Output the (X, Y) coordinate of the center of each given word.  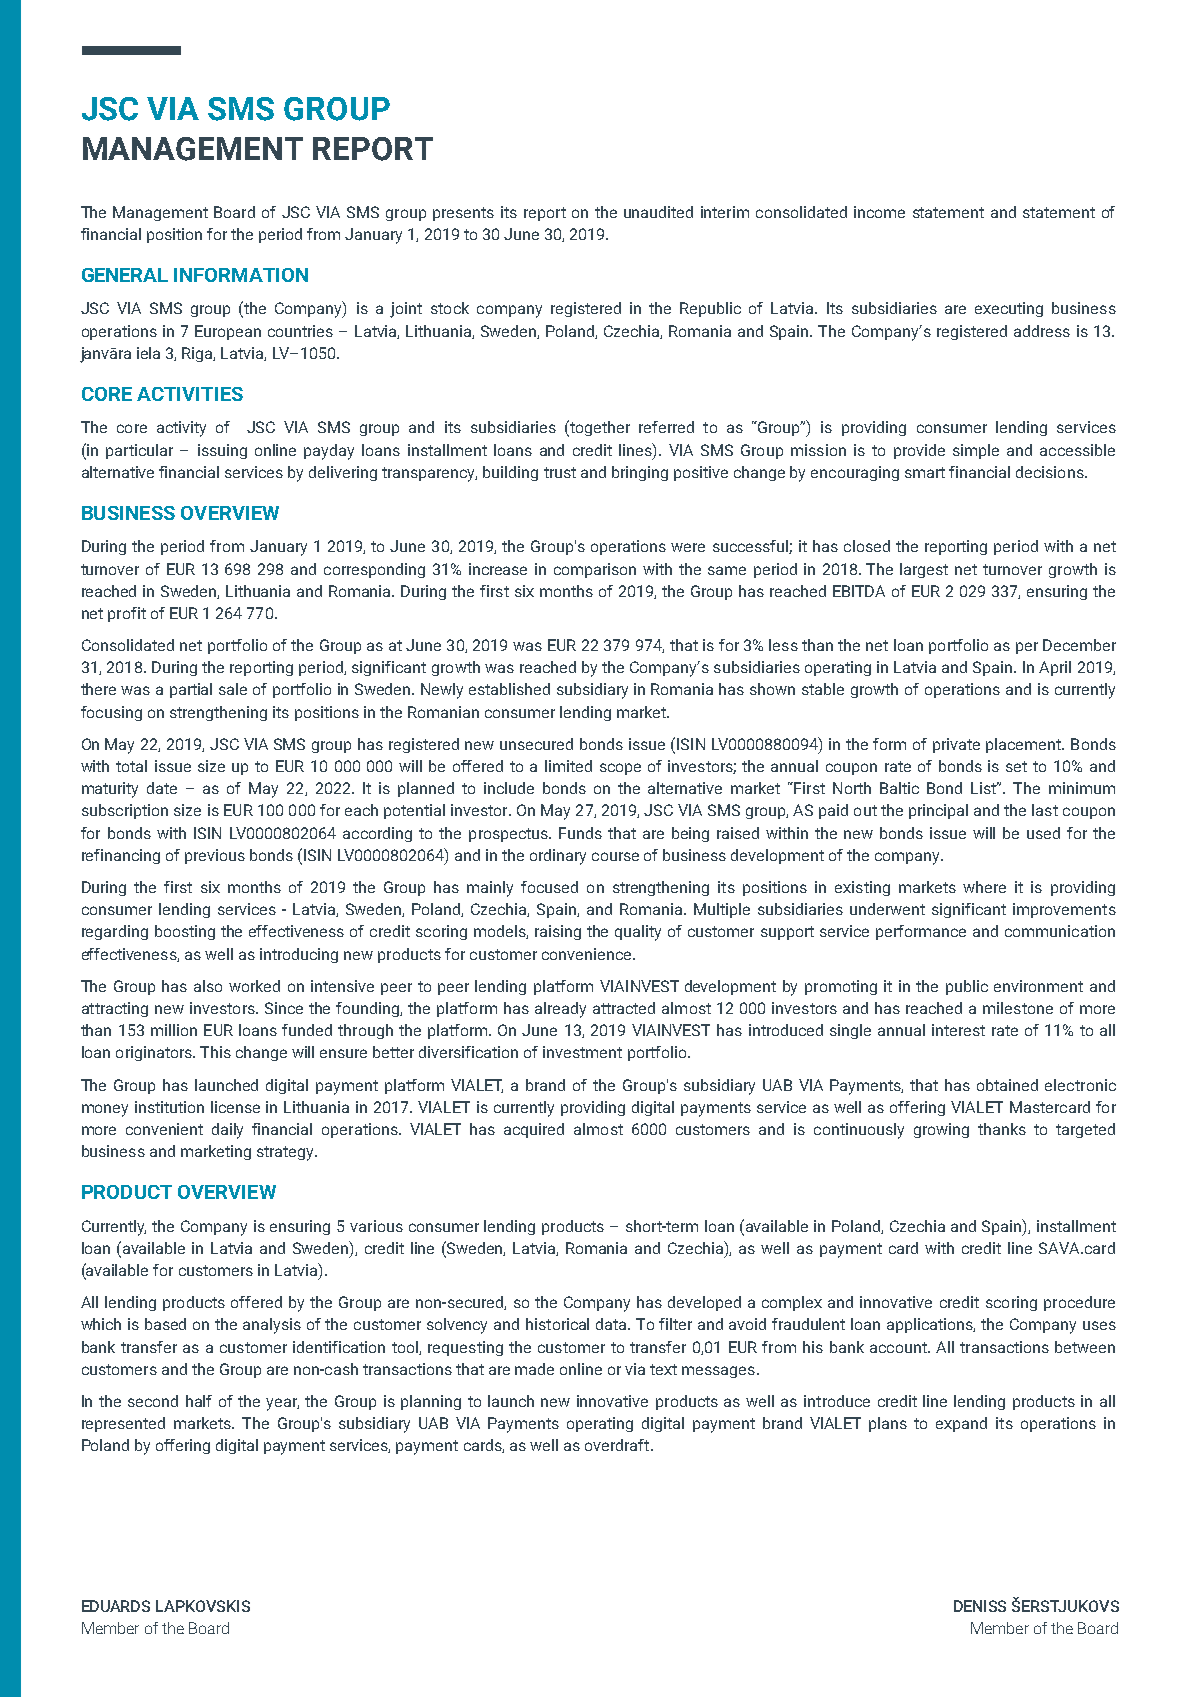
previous (215, 856)
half (199, 1401)
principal (938, 811)
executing (1009, 309)
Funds (580, 833)
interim (725, 212)
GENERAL (125, 275)
